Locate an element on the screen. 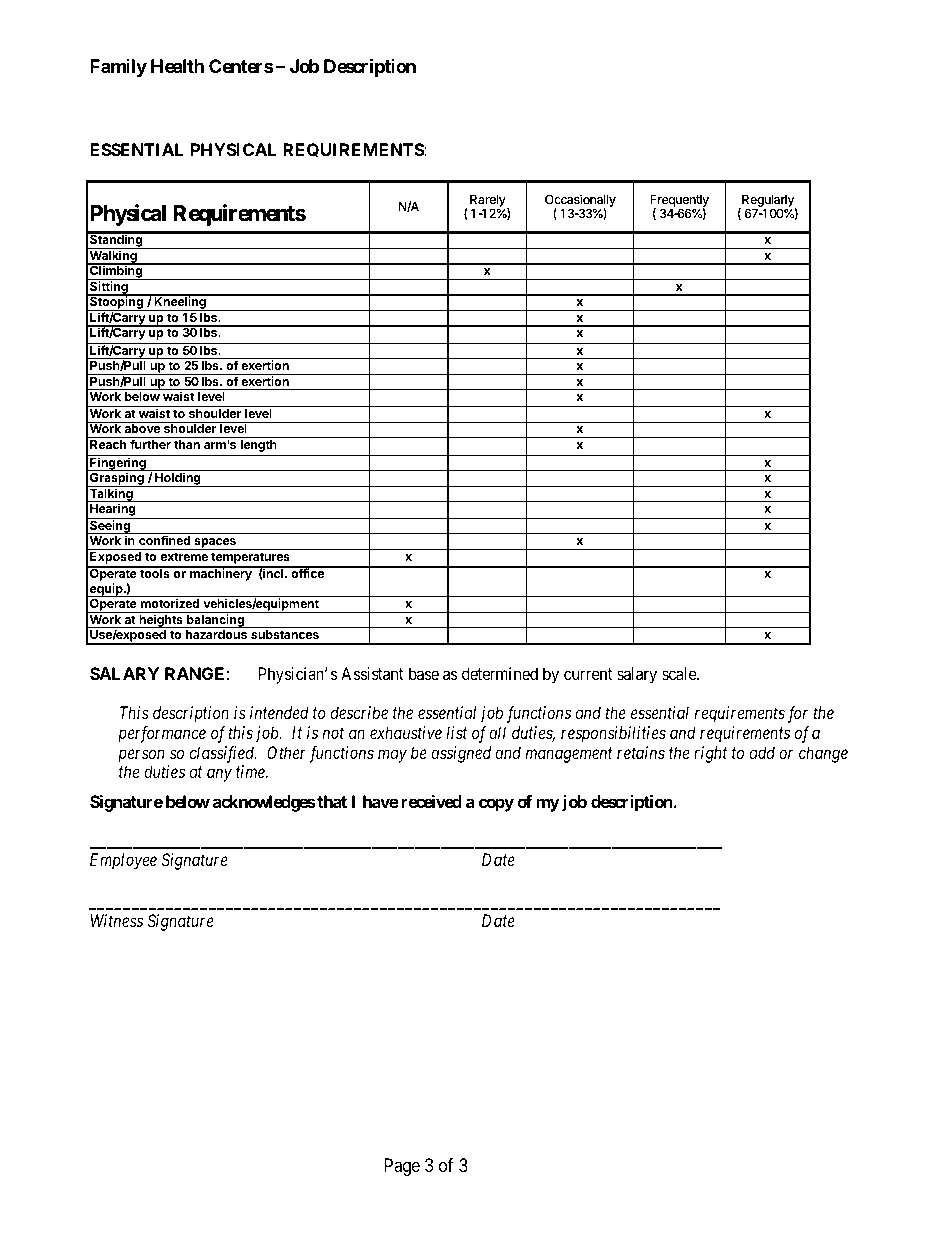 Image resolution: width=952 pixels, height=1233 pixels. right is located at coordinates (710, 754).
